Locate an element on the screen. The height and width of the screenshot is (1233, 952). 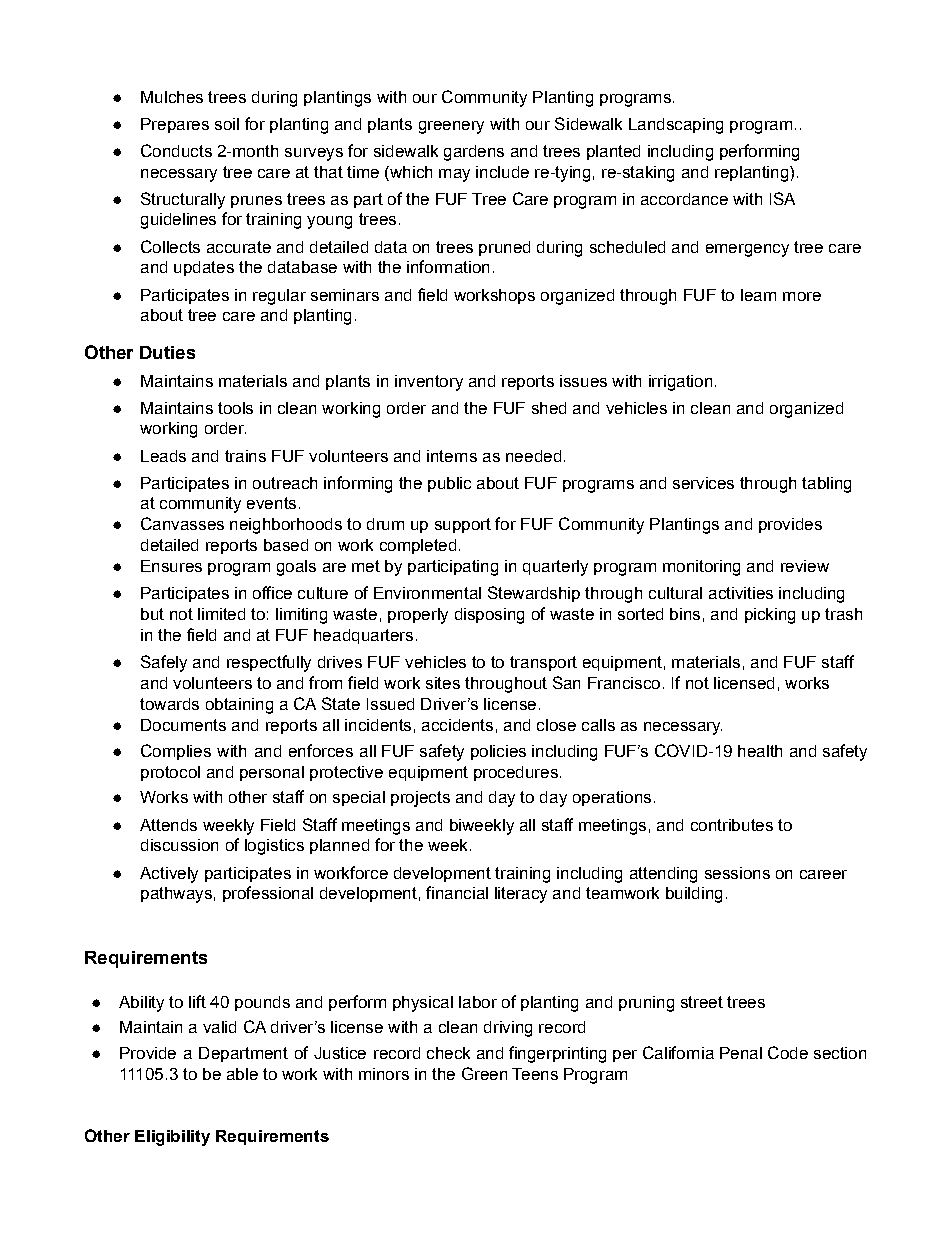
gardens is located at coordinates (474, 153).
